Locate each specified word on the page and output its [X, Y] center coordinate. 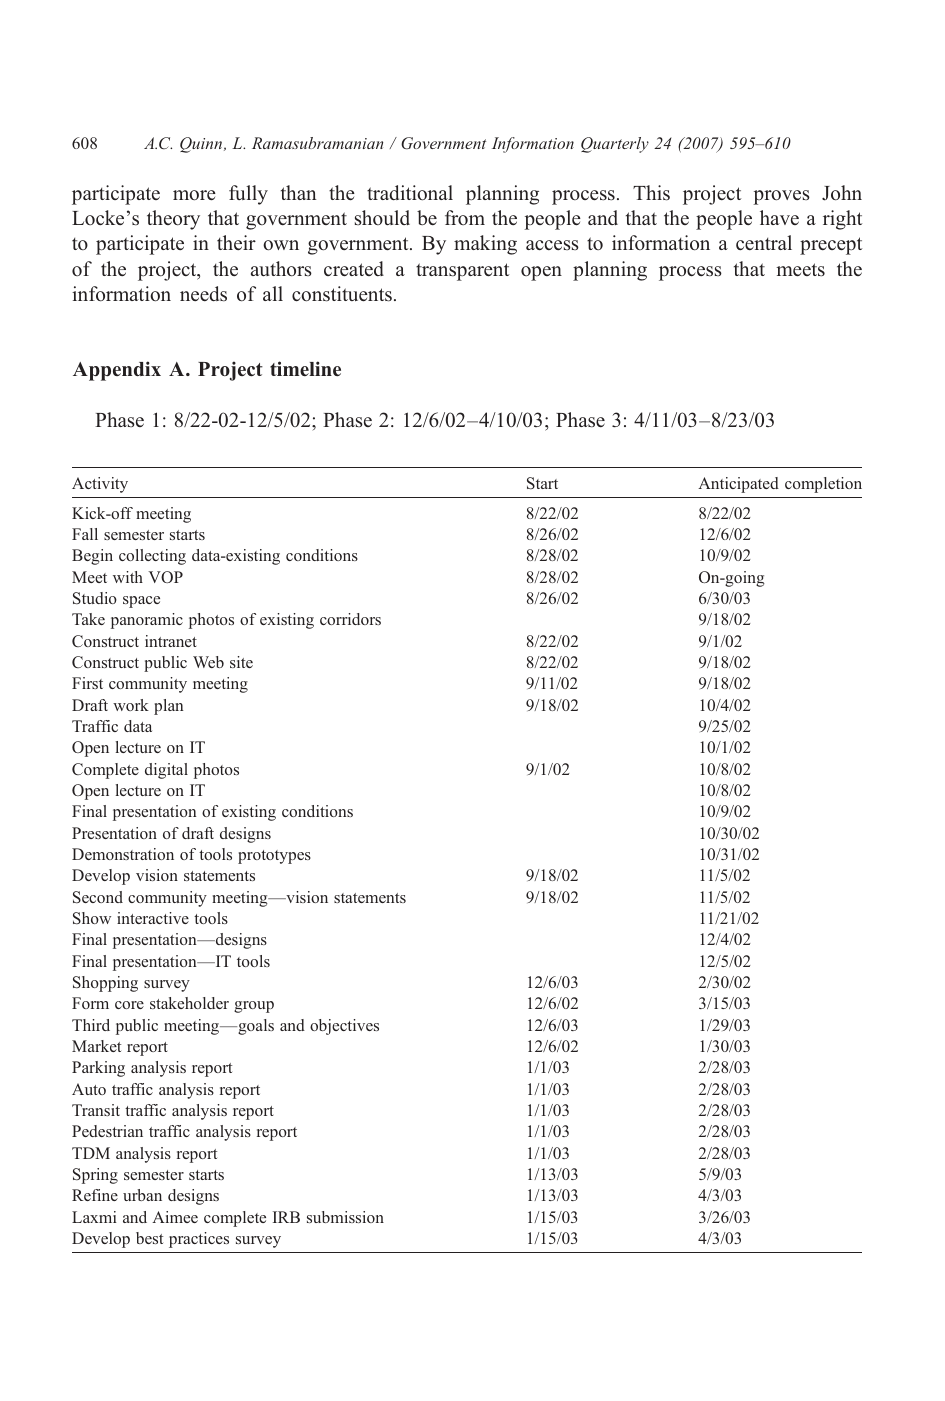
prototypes [274, 857]
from [465, 217]
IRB [286, 1217]
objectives [344, 1027]
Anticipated [738, 485]
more [194, 195]
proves [781, 197]
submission [345, 1217]
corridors [350, 619]
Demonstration [123, 854]
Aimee [175, 1217]
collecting [152, 557]
